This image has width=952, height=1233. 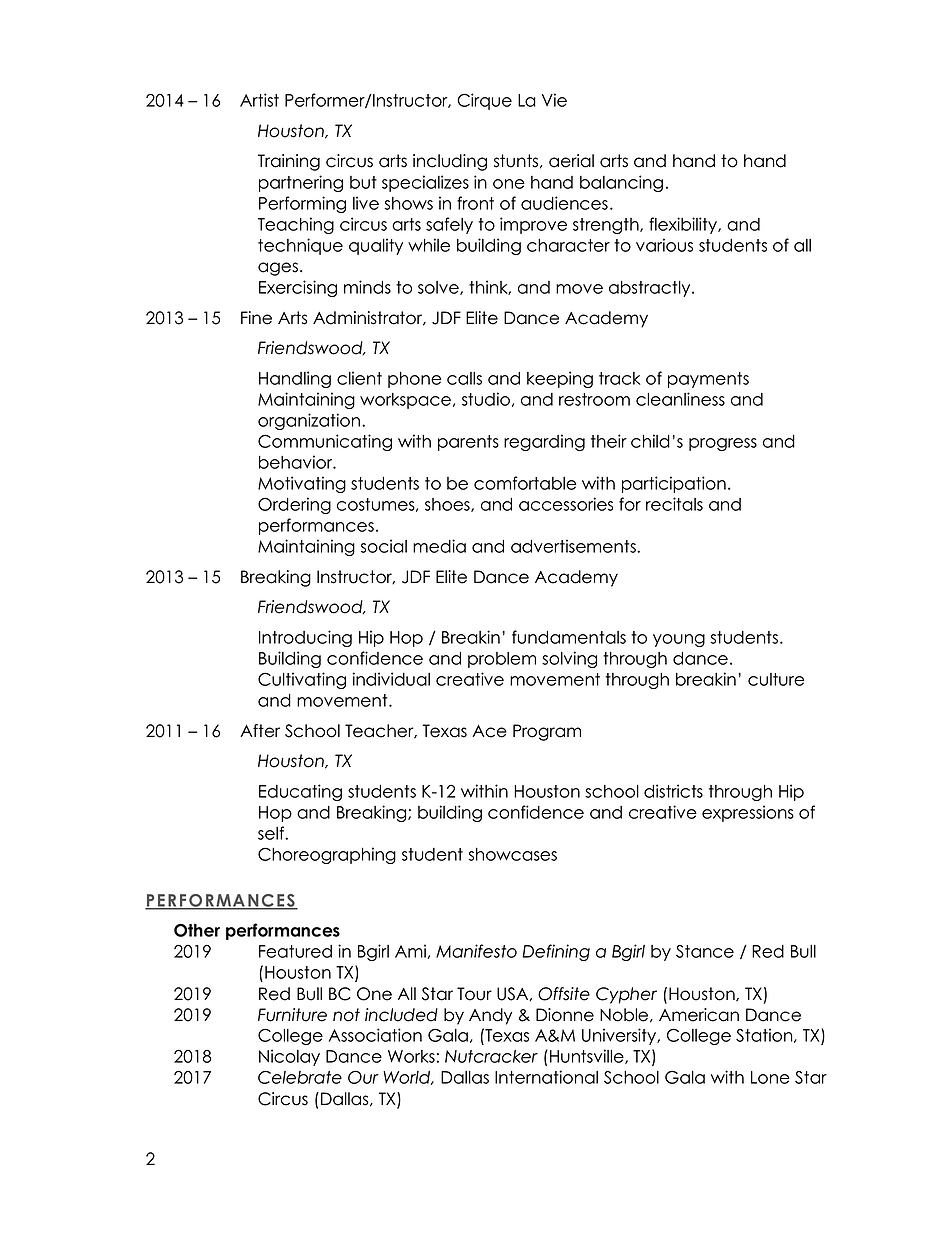 What do you see at coordinates (723, 444) in the image?
I see `progress` at bounding box center [723, 444].
